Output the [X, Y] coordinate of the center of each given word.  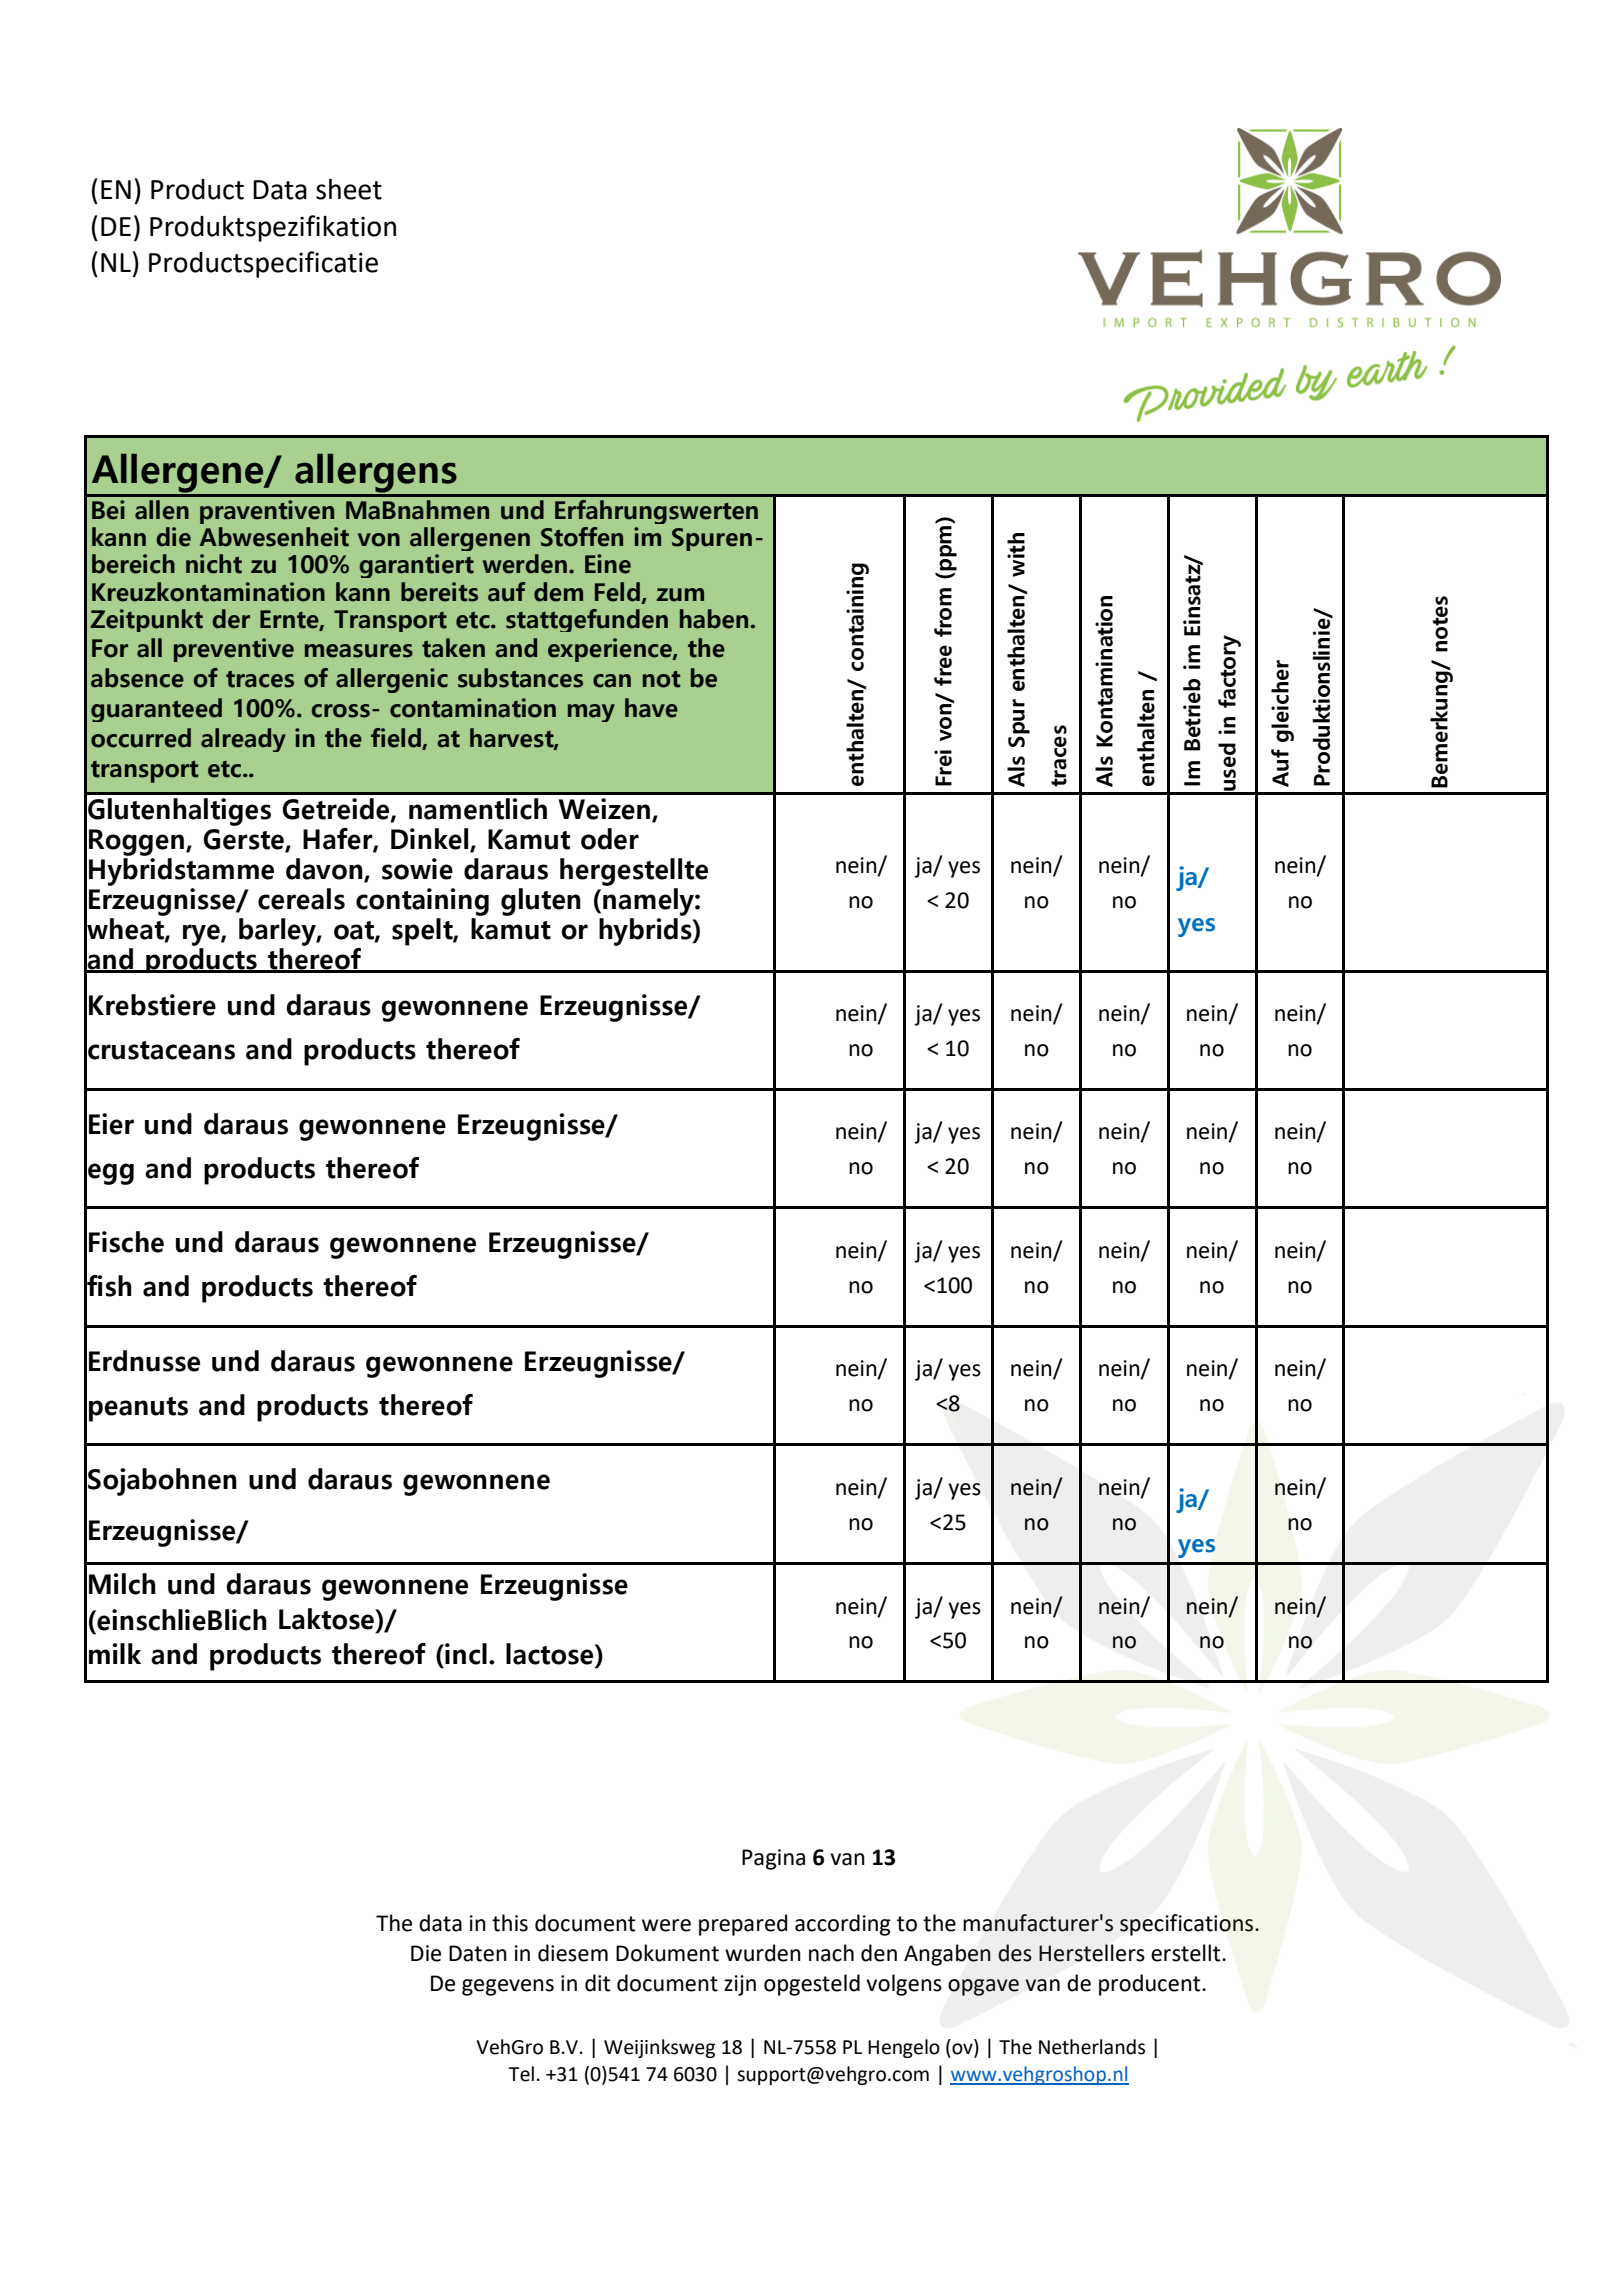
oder [610, 839]
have [651, 708]
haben [714, 619]
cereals [301, 899]
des [1015, 1953]
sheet [349, 189]
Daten [478, 1953]
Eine [608, 564]
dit [597, 1983]
